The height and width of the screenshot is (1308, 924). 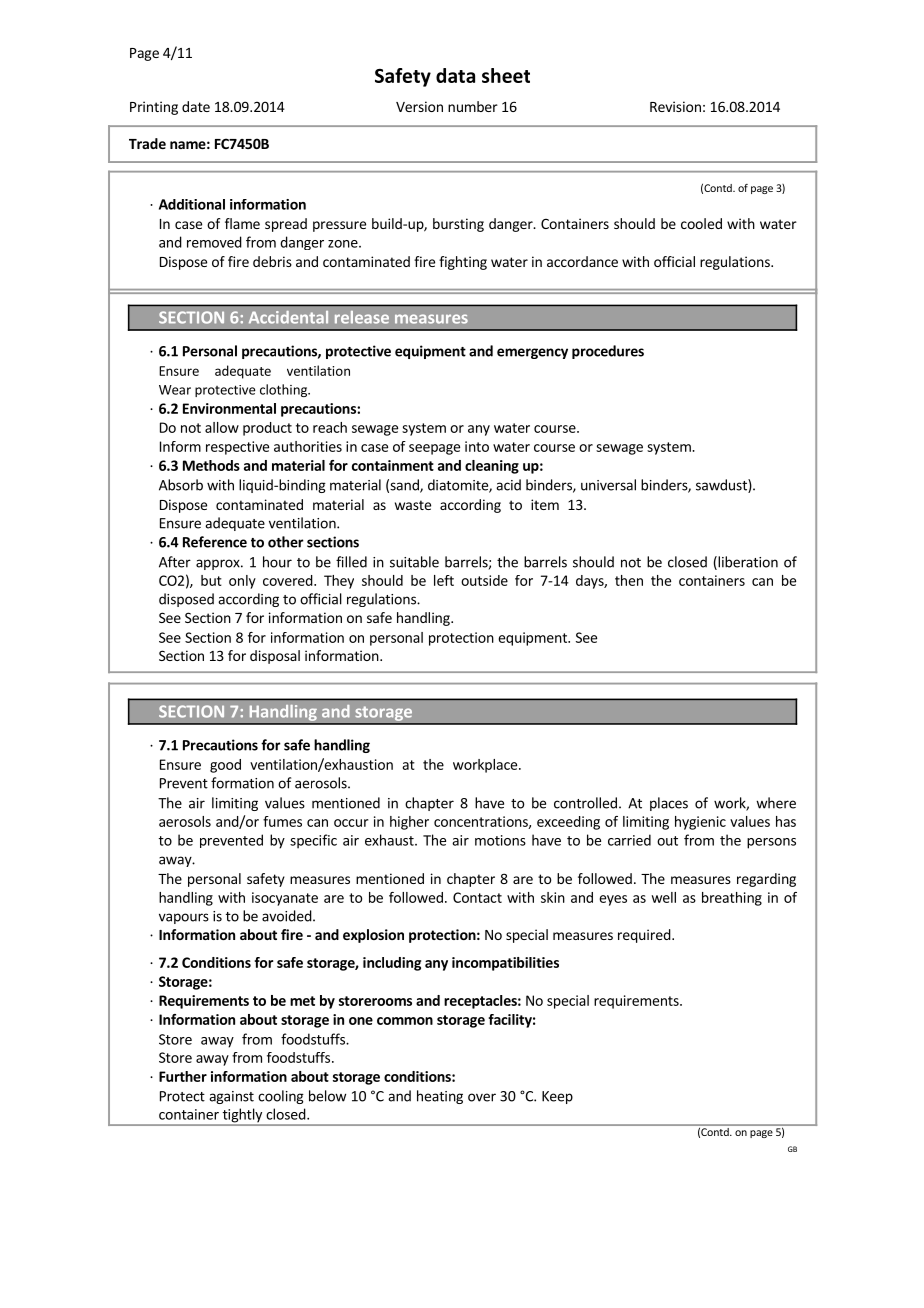 What do you see at coordinates (722, 486) in the screenshot?
I see `sawdust` at bounding box center [722, 486].
